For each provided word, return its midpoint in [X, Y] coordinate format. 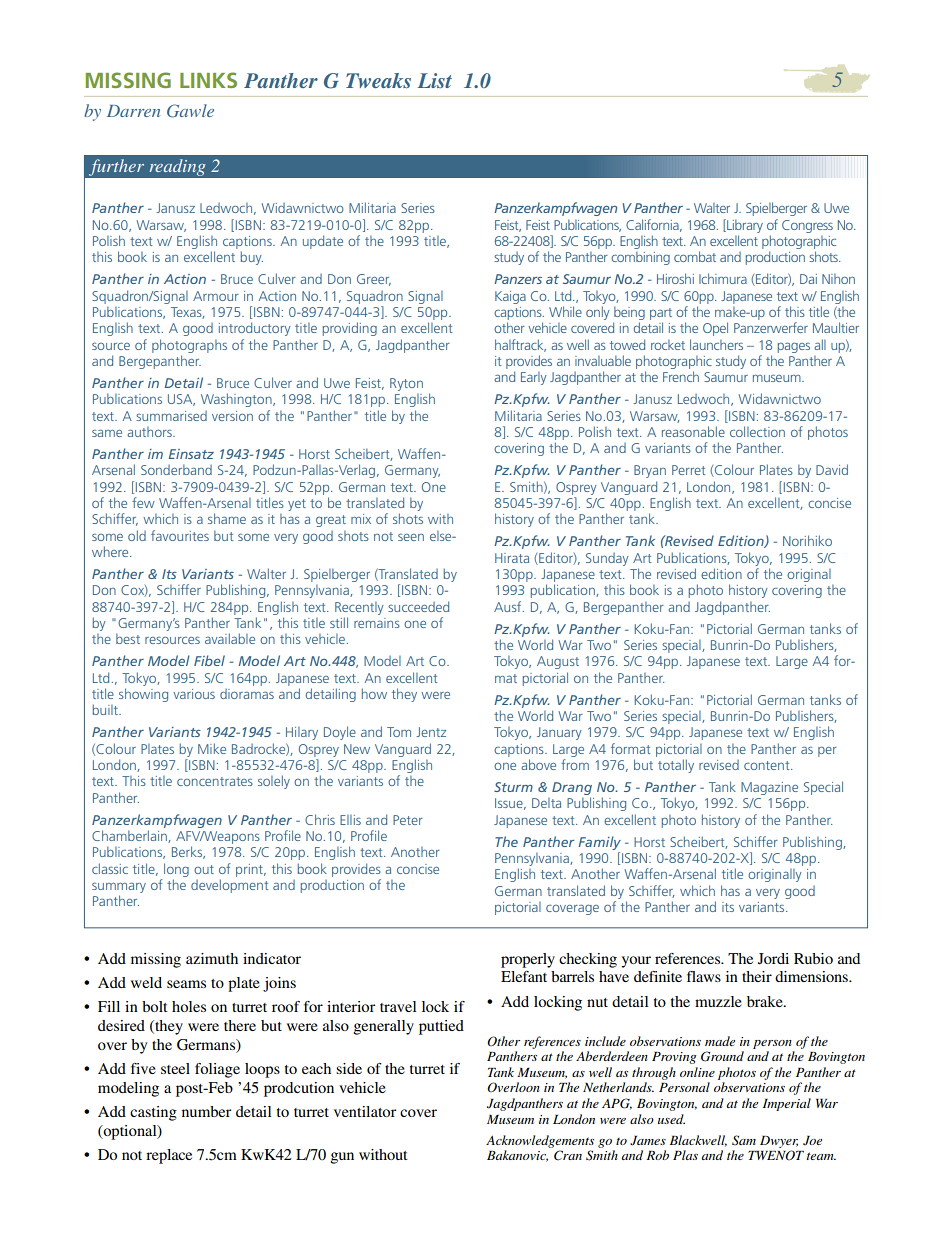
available [230, 638]
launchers [716, 344]
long [176, 870]
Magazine [769, 788]
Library [744, 226]
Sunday [607, 559]
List [435, 80]
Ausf [509, 606]
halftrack [520, 345]
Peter [408, 820]
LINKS [208, 80]
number [206, 1111]
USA [181, 400]
